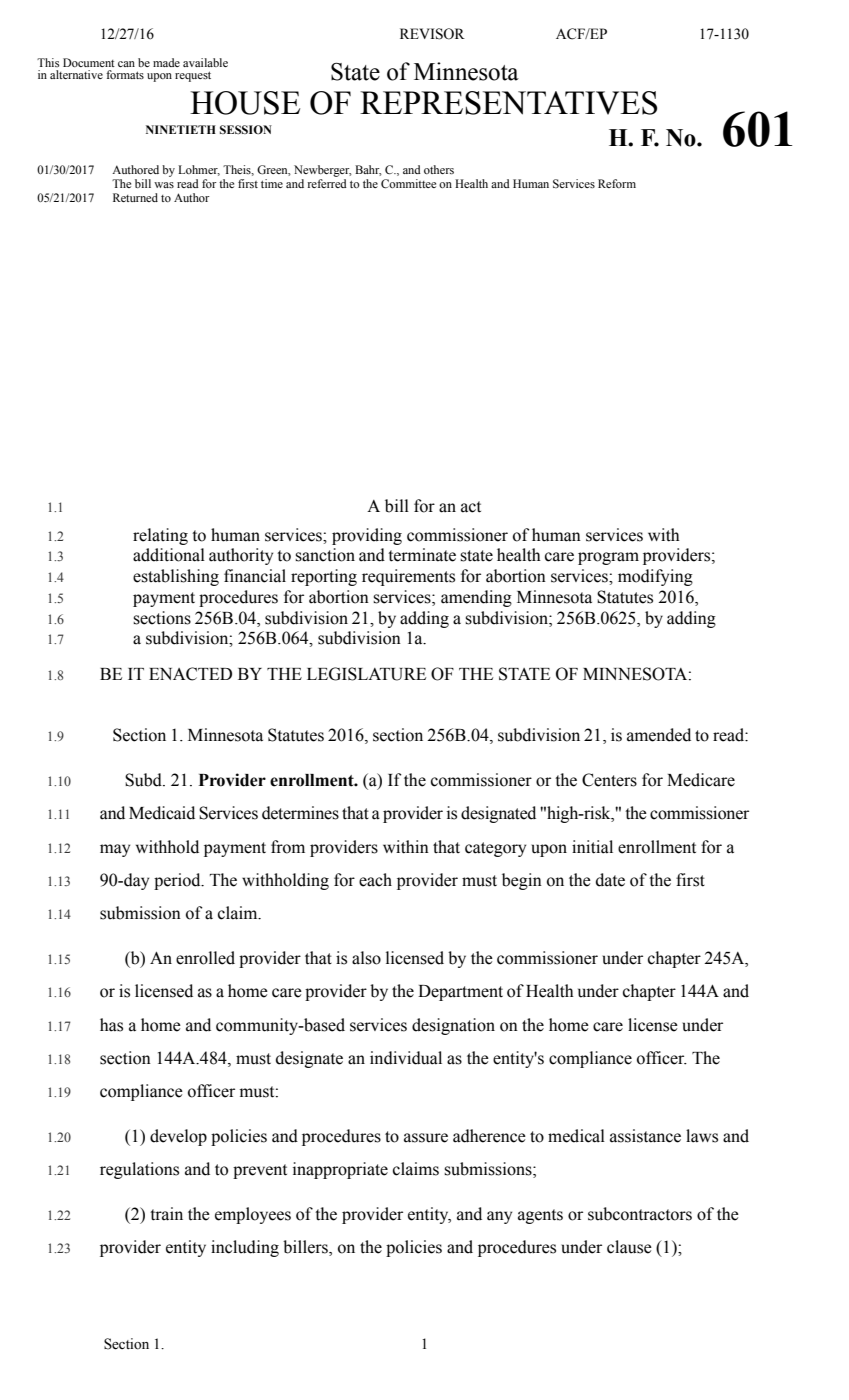  Describe the element at coordinates (617, 183) in the page. I see `Reform` at that location.
